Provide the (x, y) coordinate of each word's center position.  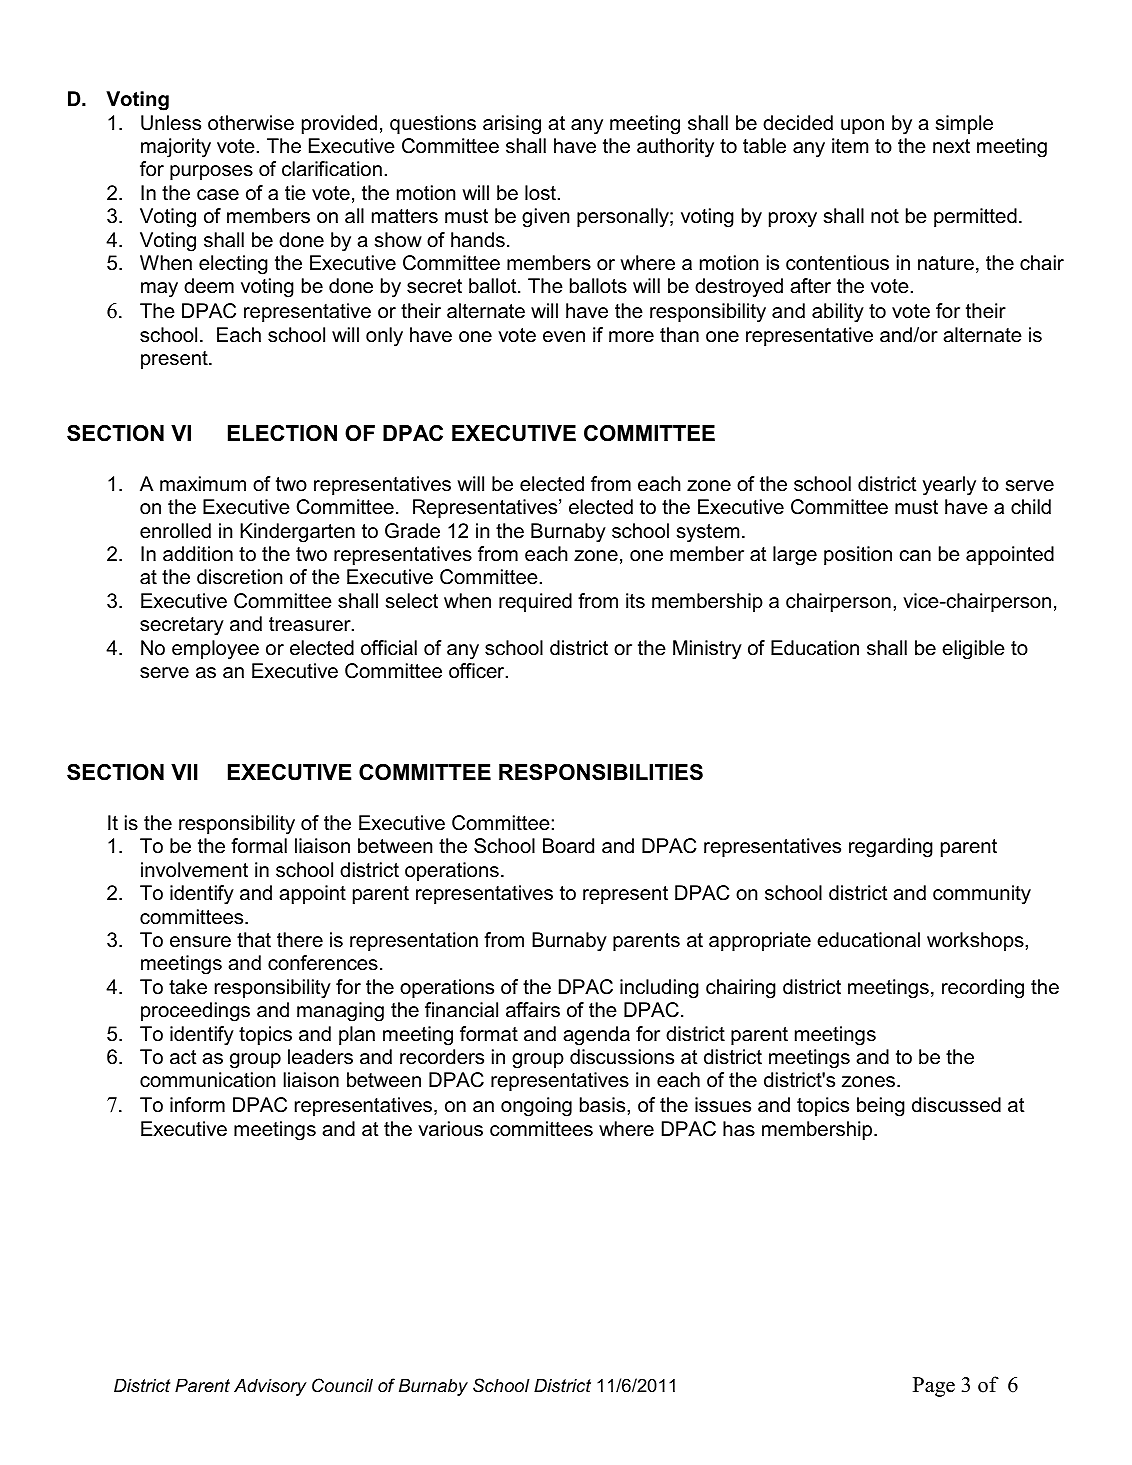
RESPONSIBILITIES (601, 772)
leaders (320, 1057)
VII (184, 772)
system (708, 533)
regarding (891, 848)
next (951, 146)
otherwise (251, 123)
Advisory (270, 1387)
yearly (949, 486)
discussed (956, 1105)
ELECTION (282, 433)
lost (540, 193)
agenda (596, 1036)
